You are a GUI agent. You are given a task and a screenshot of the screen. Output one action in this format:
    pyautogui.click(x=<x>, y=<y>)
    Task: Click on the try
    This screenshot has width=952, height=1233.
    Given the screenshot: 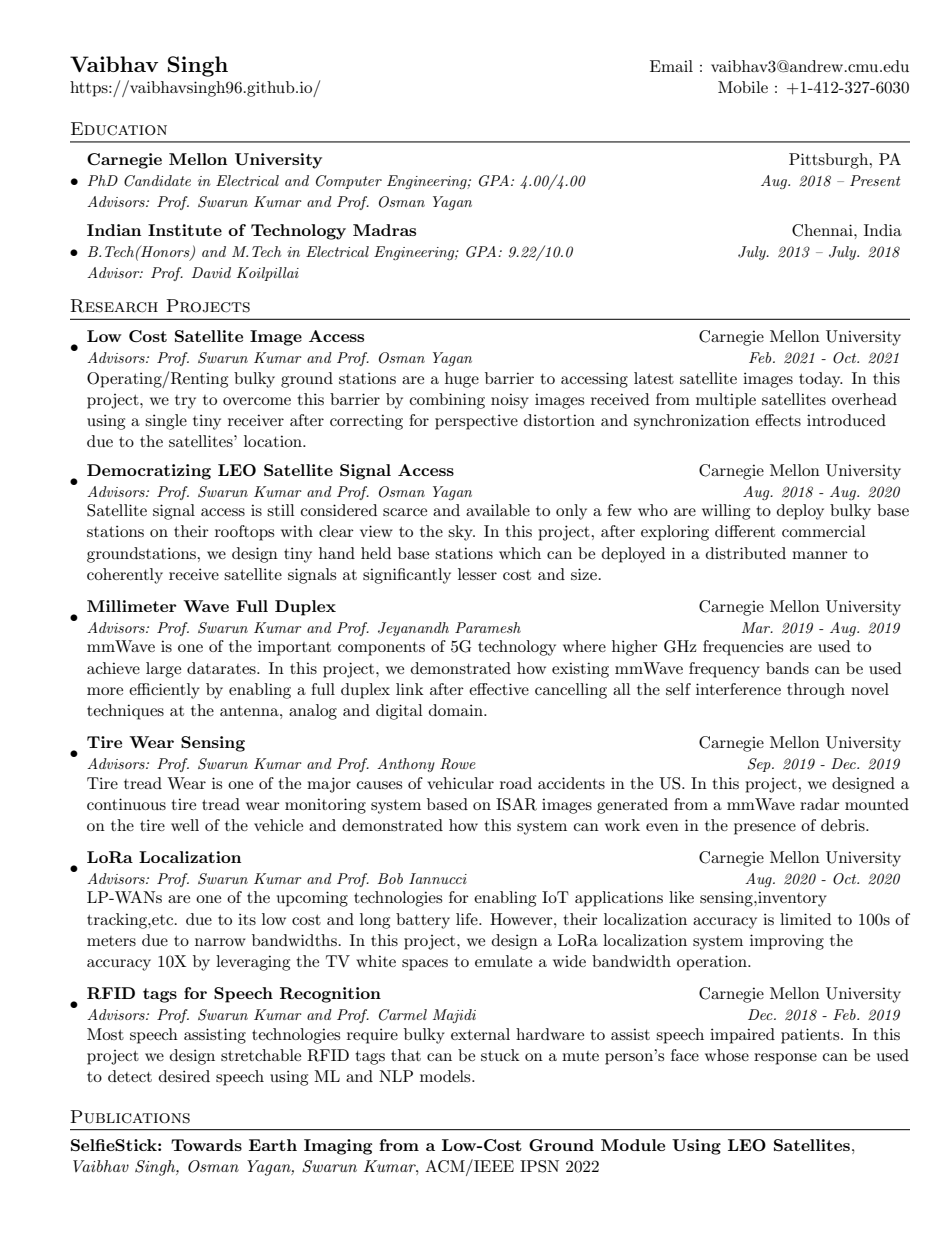 What is the action you would take?
    pyautogui.click(x=185, y=402)
